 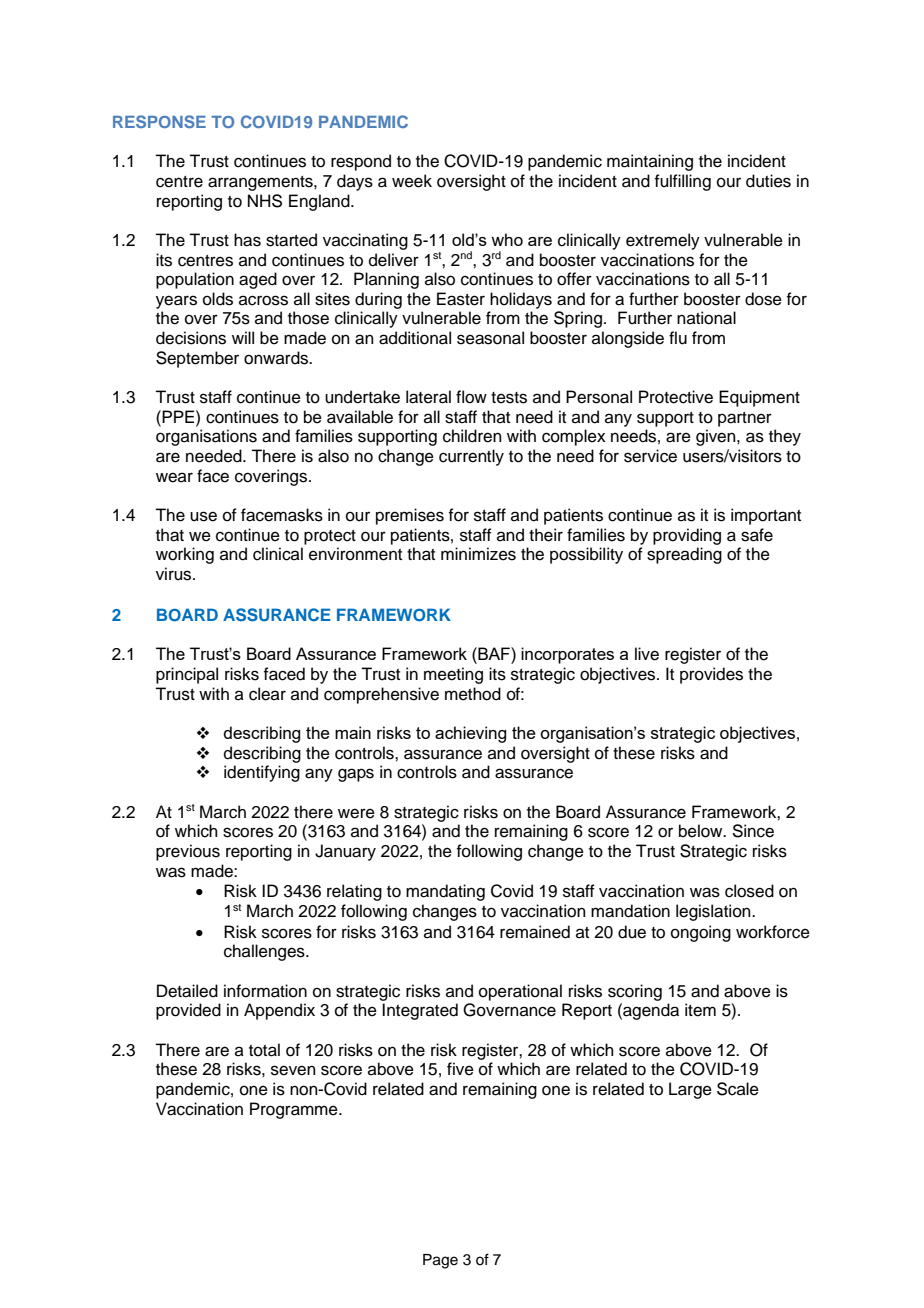 What do you see at coordinates (440, 1261) in the page?
I see `Page` at bounding box center [440, 1261].
